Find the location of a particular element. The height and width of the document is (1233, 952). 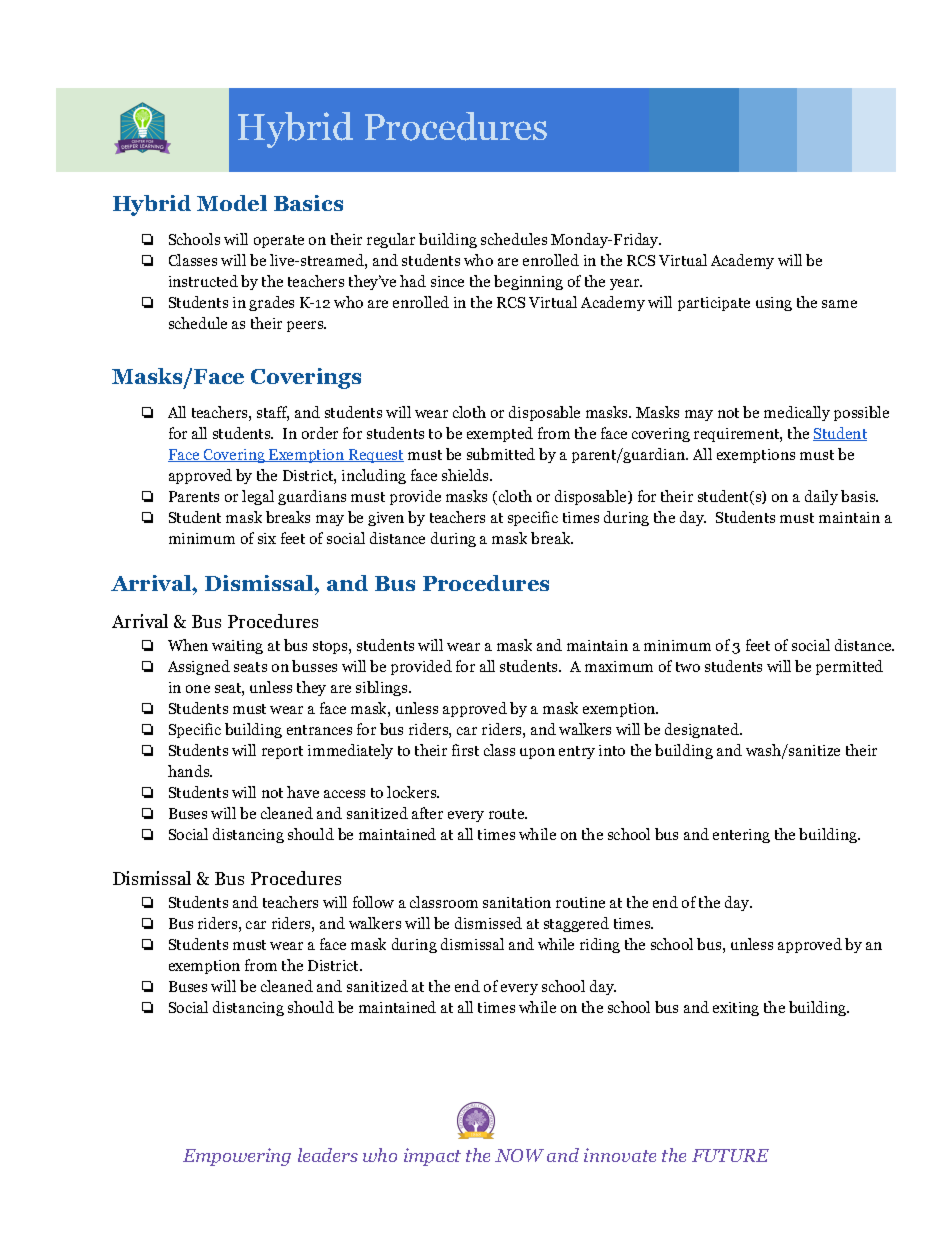

busses is located at coordinates (314, 666).
